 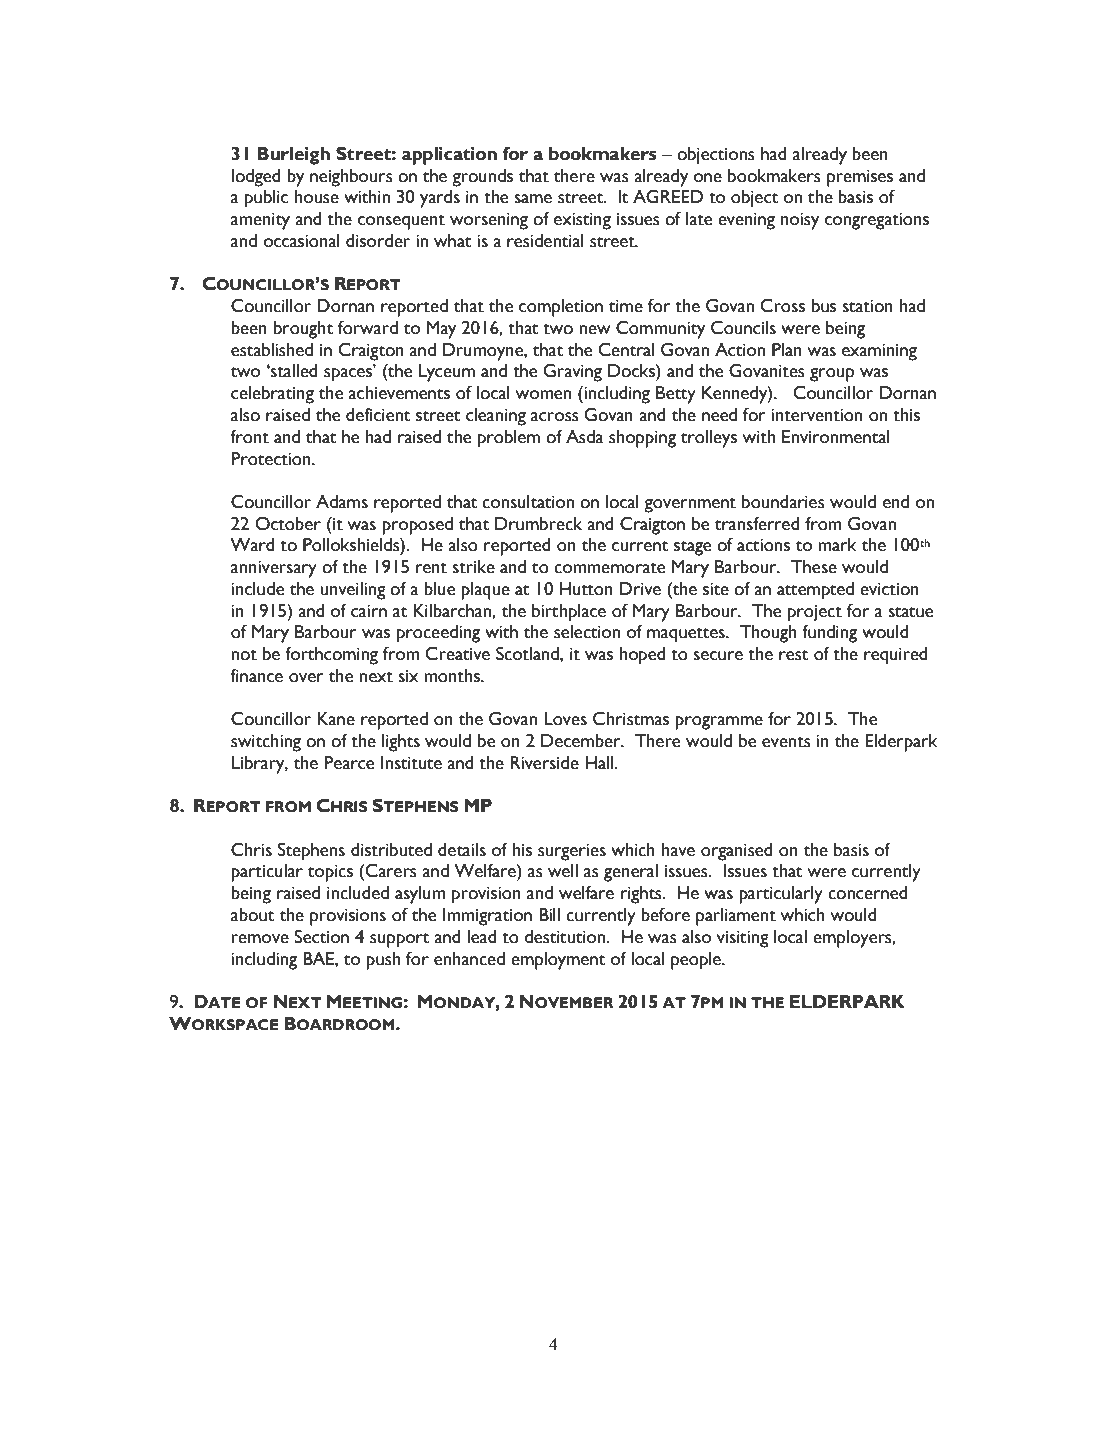 I want to click on Loves, so click(x=565, y=719).
